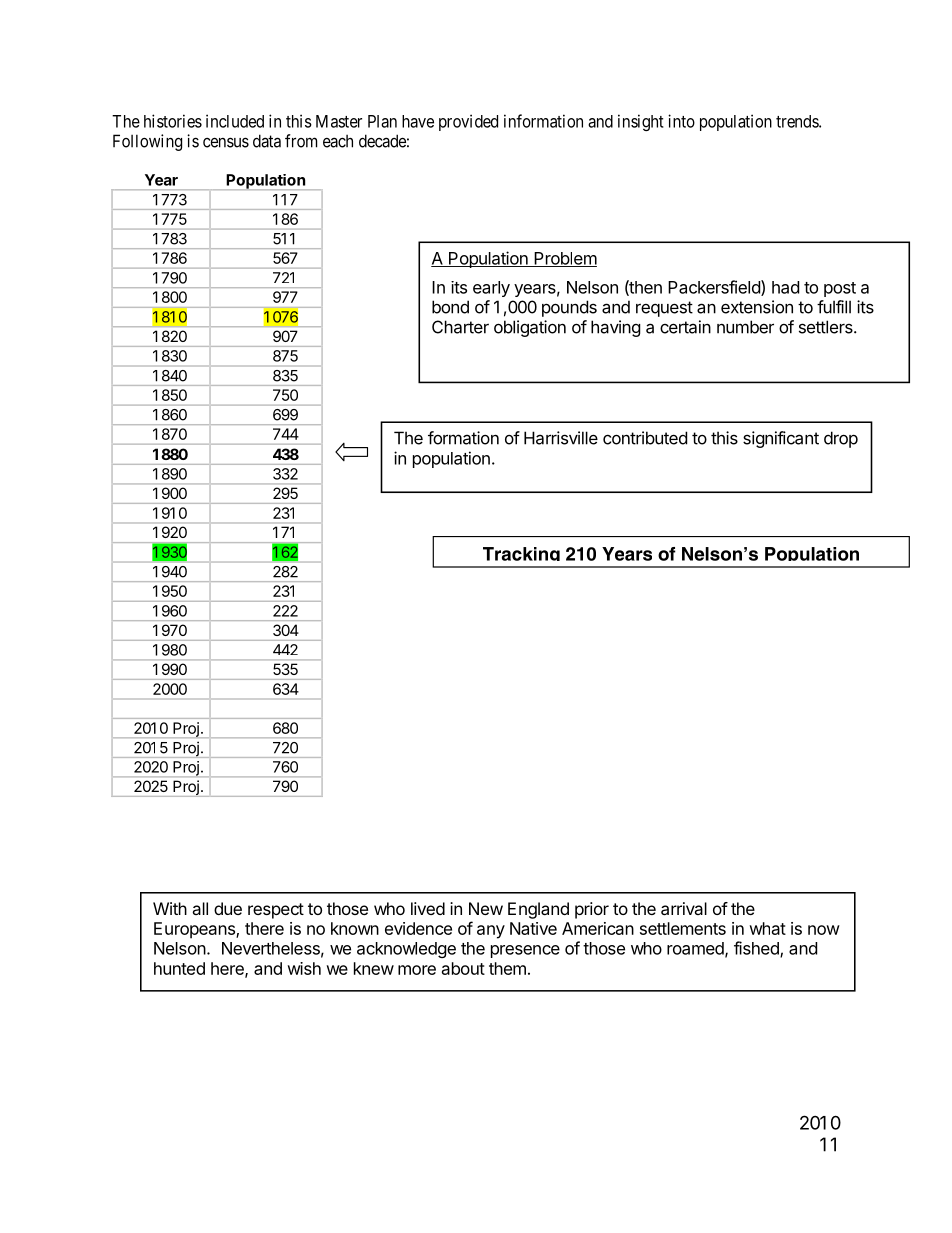 This image has width=952, height=1233. Describe the element at coordinates (681, 121) in the image. I see `into` at that location.
